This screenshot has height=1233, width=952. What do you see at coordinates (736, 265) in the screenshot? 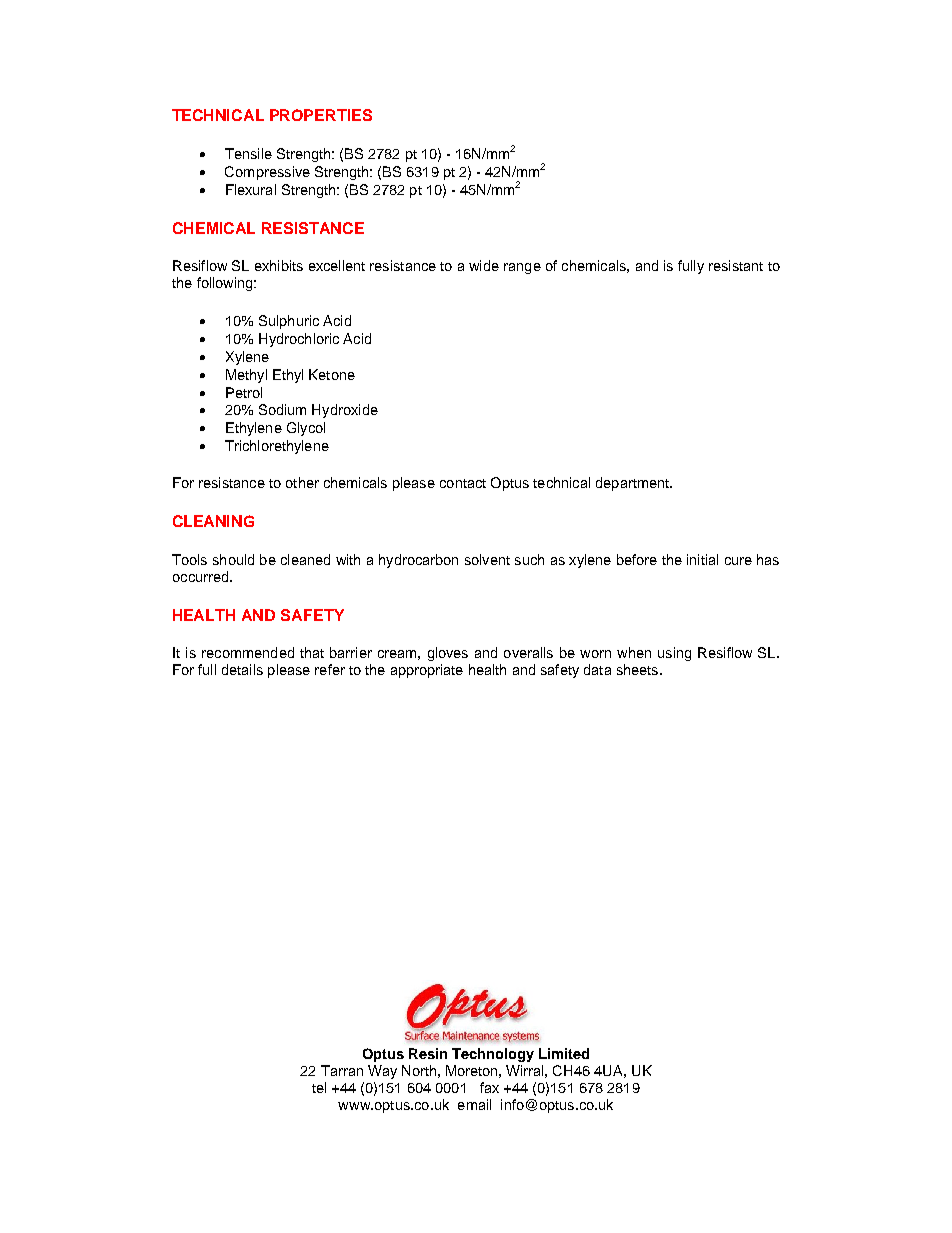
I see `resistant` at bounding box center [736, 265].
